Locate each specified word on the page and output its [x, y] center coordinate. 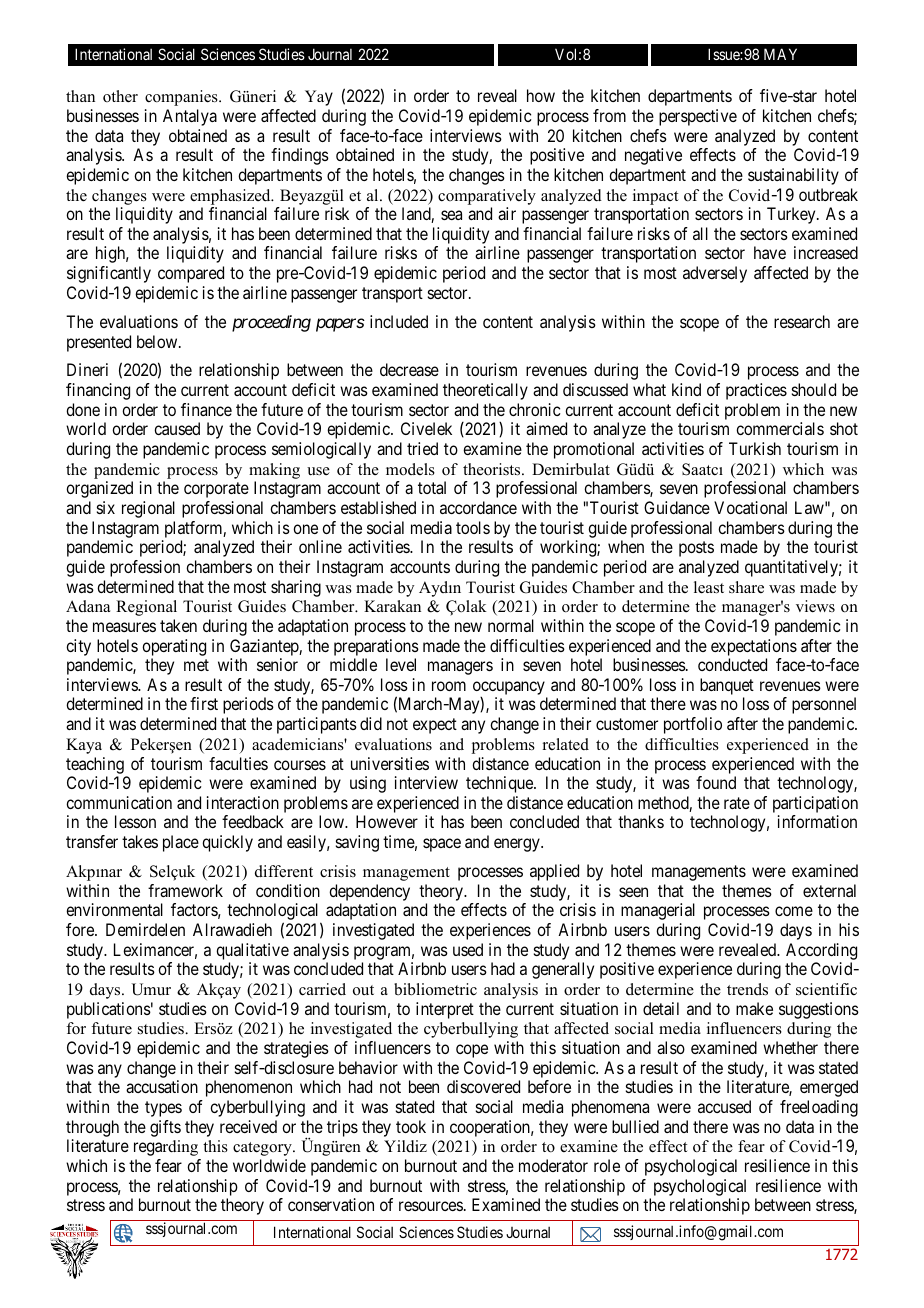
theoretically [485, 391]
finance [206, 409]
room [449, 686]
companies [182, 98]
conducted [732, 664]
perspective [698, 117]
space [442, 845]
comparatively [487, 197]
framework [185, 890]
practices [756, 391]
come [794, 911]
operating [174, 647]
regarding [166, 1148]
